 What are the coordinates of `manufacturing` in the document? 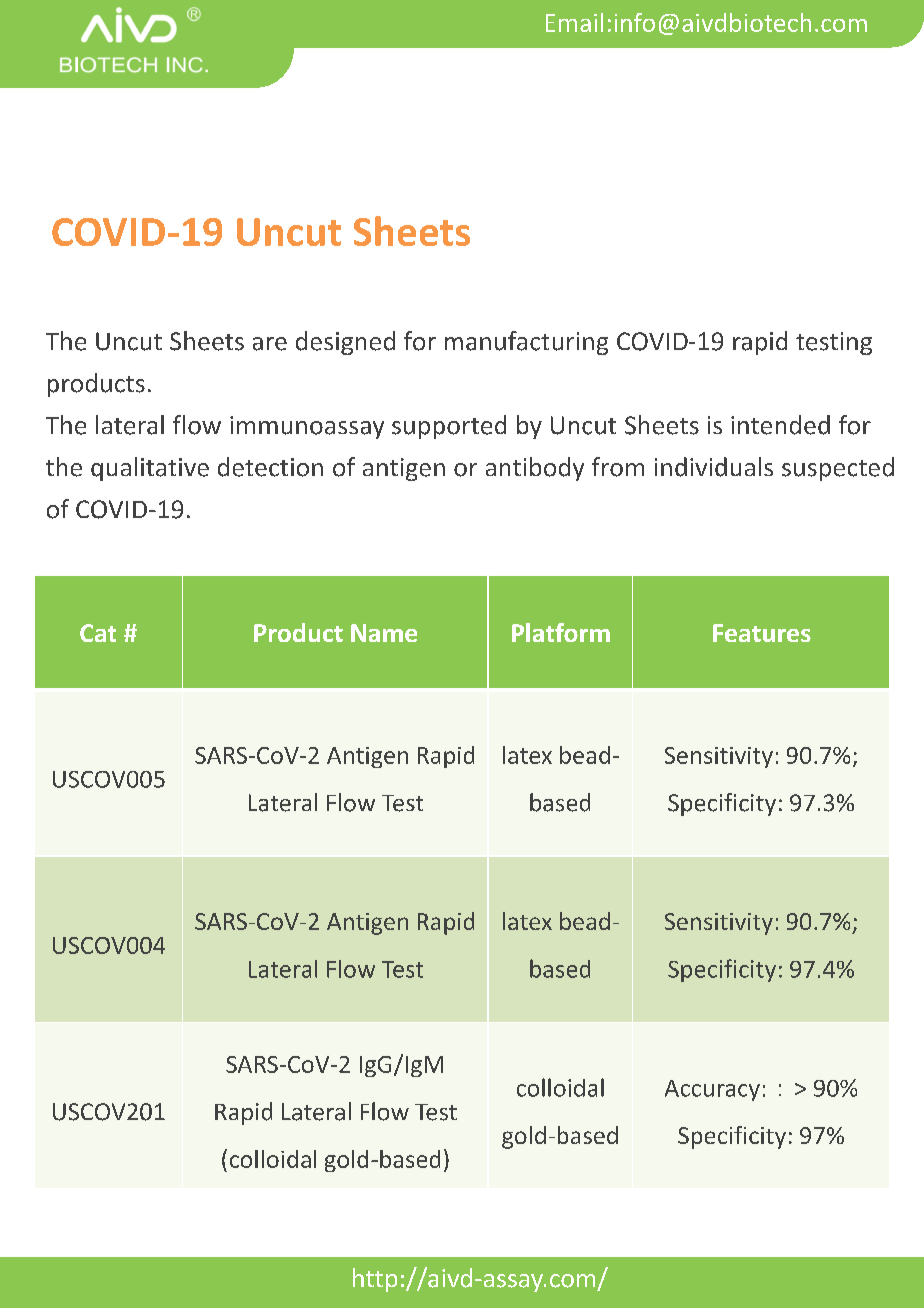 It's located at (526, 343).
